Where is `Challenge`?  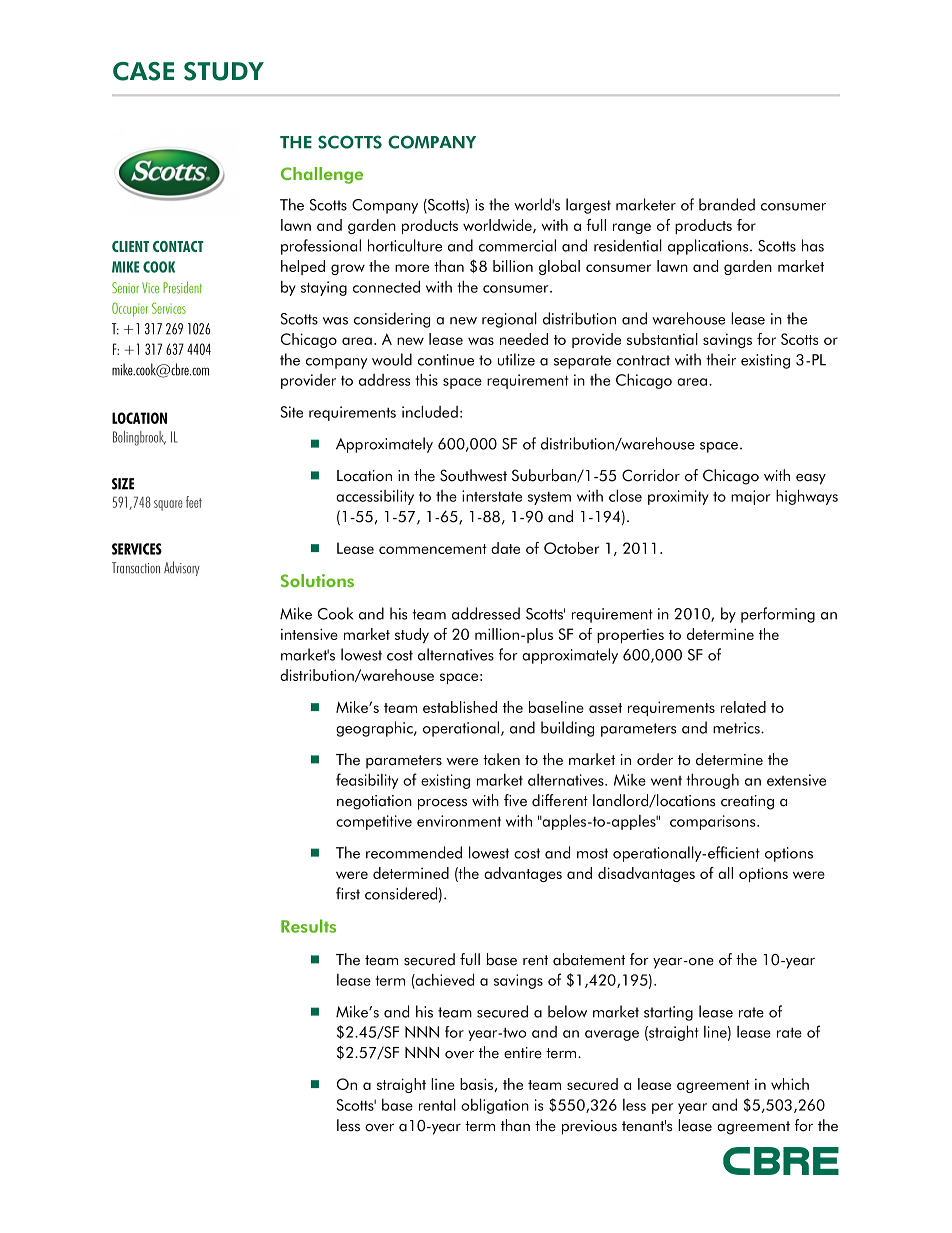 Challenge is located at coordinates (322, 175).
